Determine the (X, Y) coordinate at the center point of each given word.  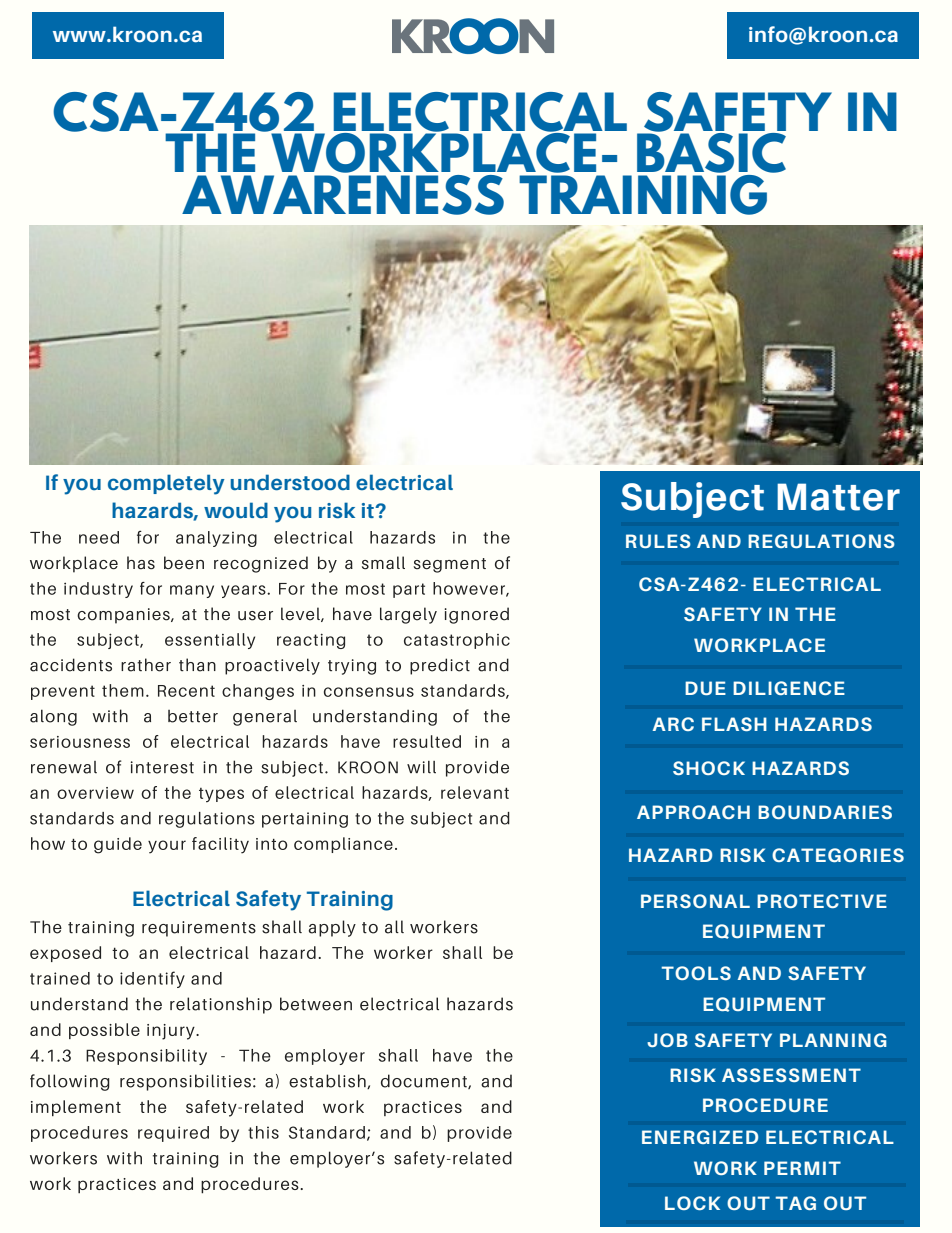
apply (332, 928)
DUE (705, 688)
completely (166, 484)
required (173, 1134)
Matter (838, 497)
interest (162, 767)
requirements (199, 929)
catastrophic (457, 641)
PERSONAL (695, 901)
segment (450, 565)
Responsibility (146, 1057)
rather (146, 665)
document (425, 1081)
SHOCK (709, 768)
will (421, 767)
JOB (667, 1040)
